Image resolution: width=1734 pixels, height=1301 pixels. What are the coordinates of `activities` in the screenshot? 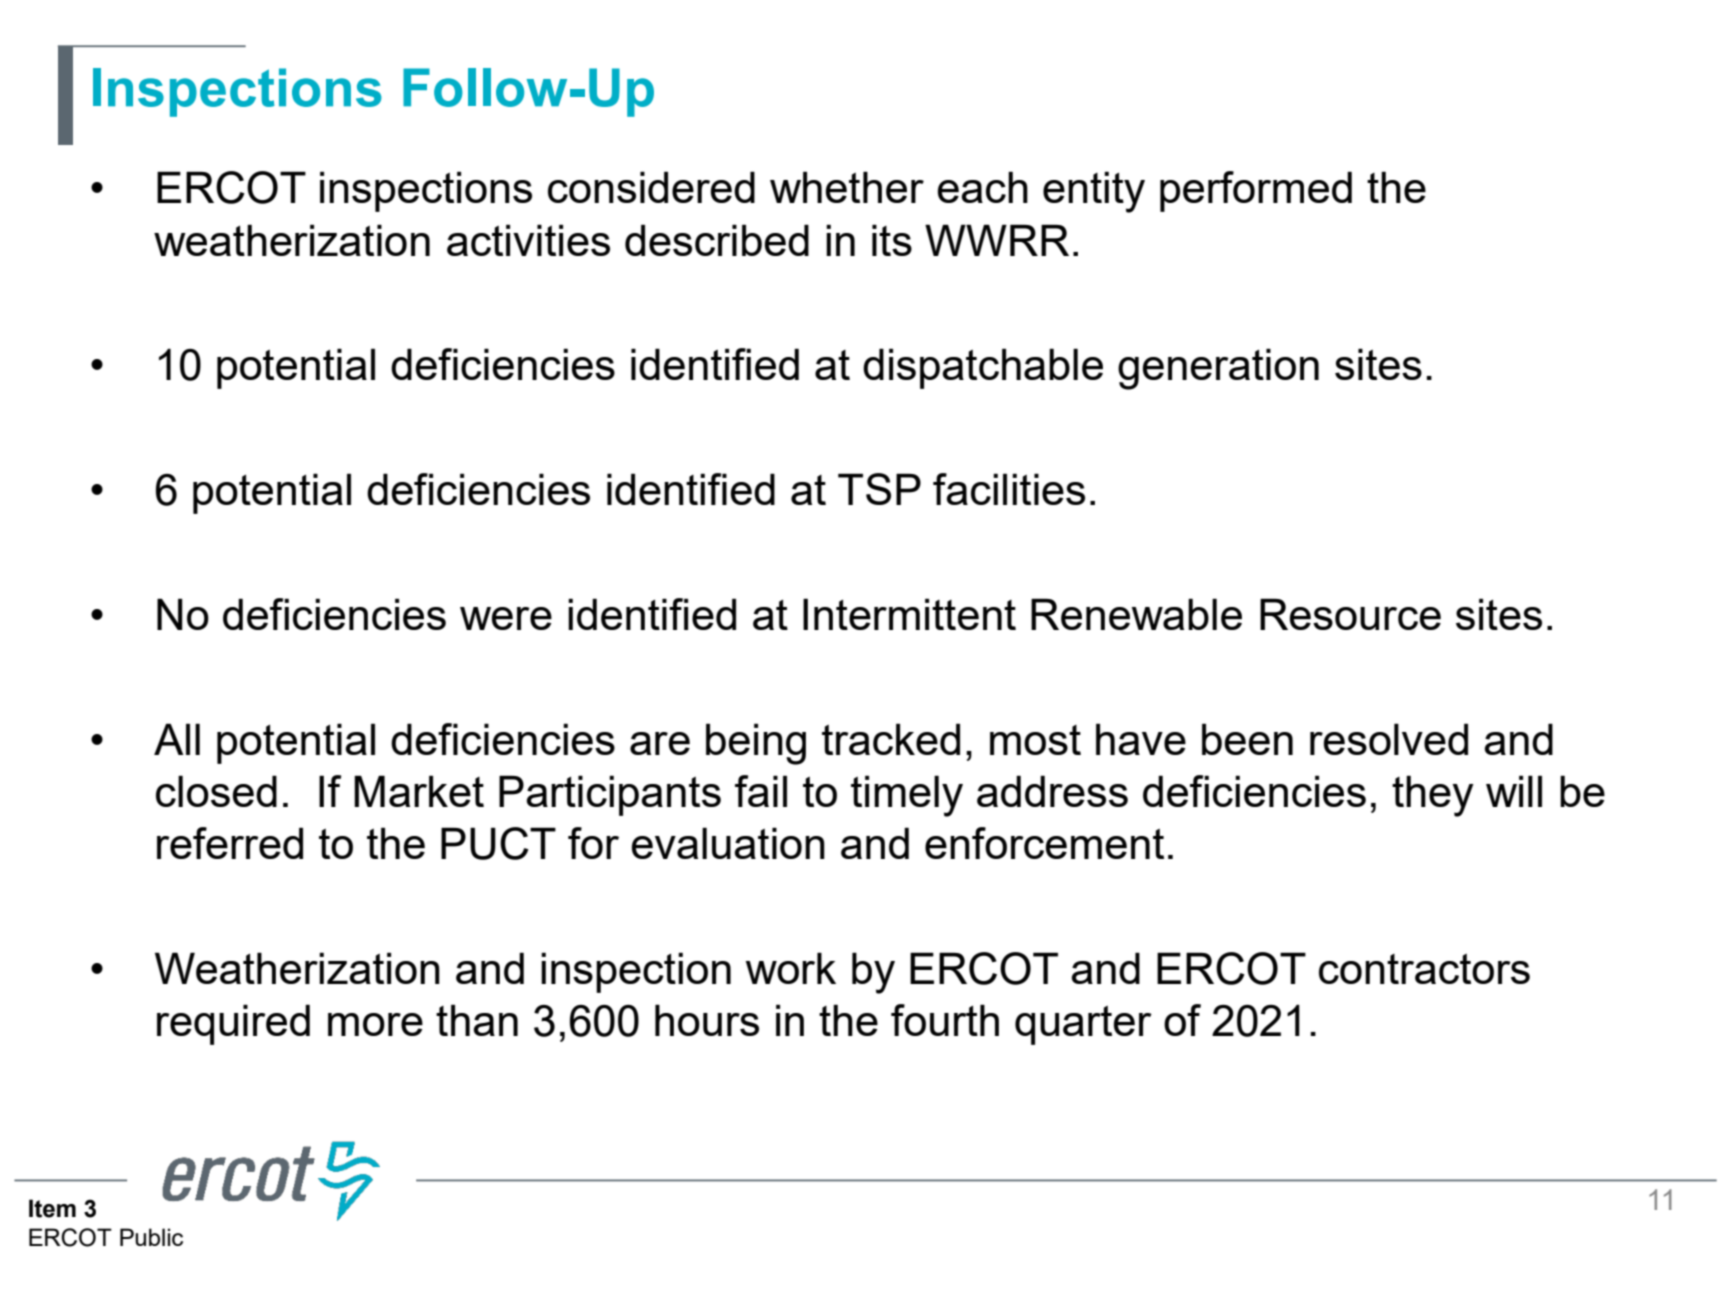 It's located at (528, 240).
